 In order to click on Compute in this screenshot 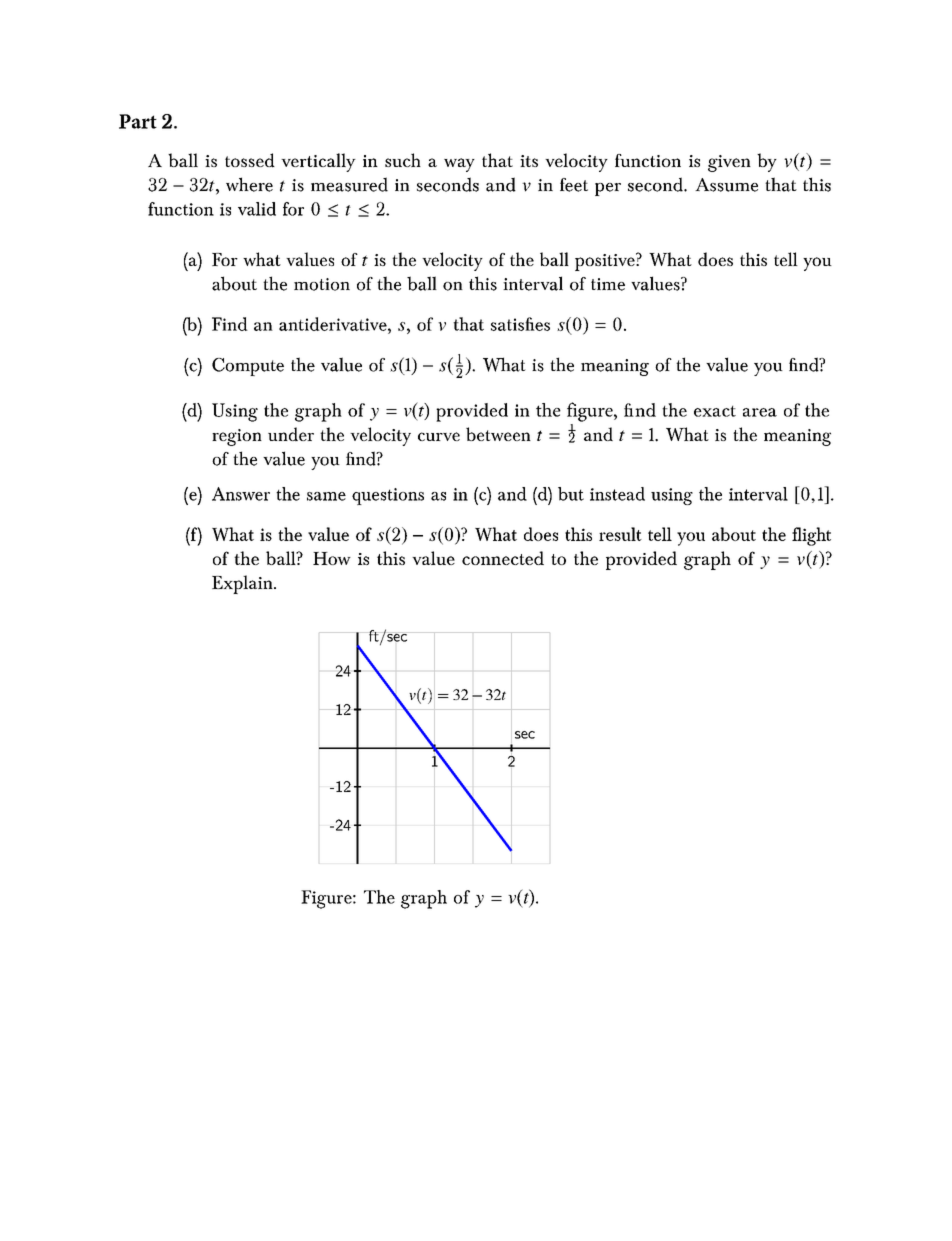, I will do `click(248, 367)`.
